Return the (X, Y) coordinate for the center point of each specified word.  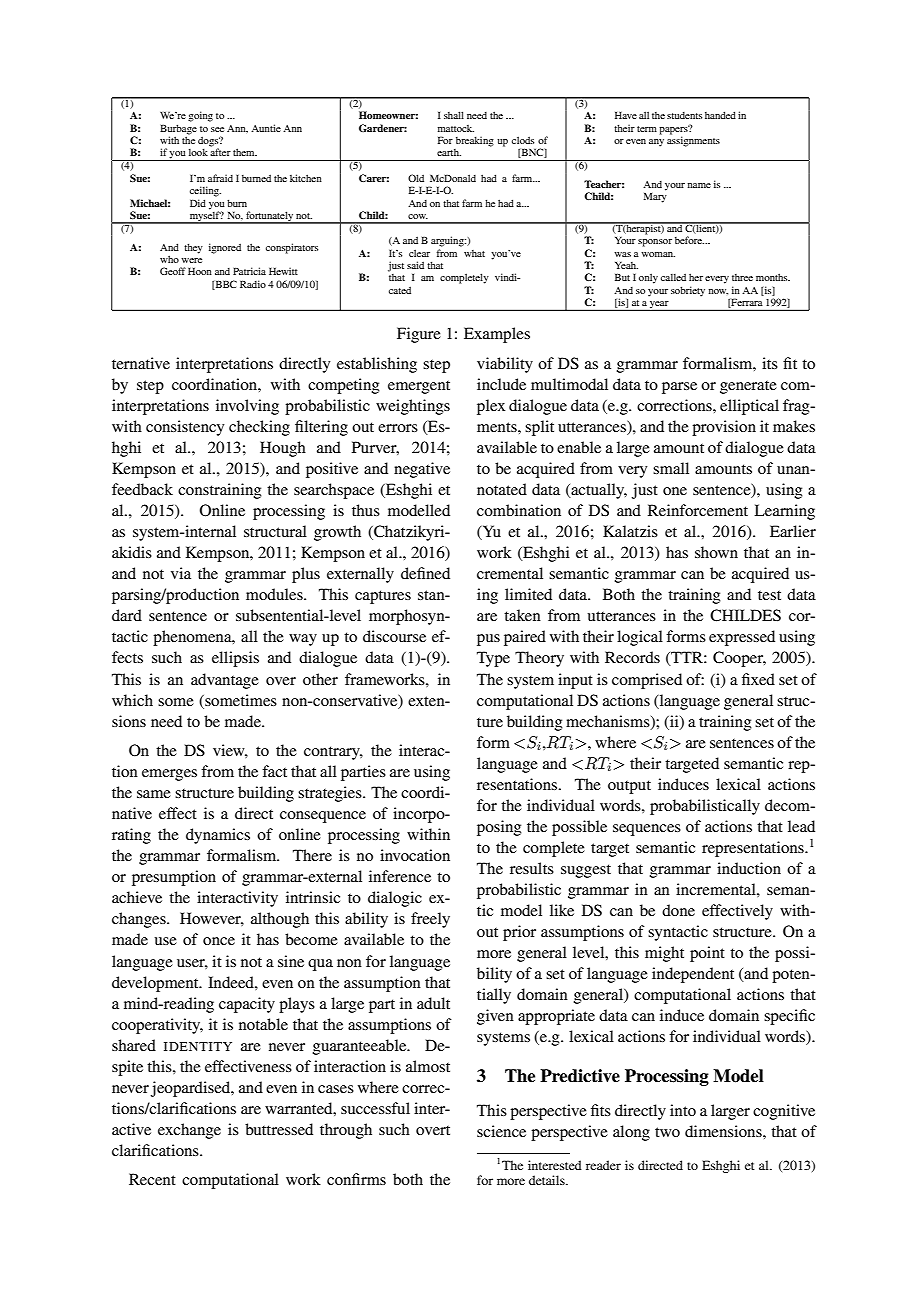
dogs (209, 142)
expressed (742, 638)
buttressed (279, 1129)
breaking (475, 141)
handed (720, 115)
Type (493, 659)
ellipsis (235, 659)
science (501, 1131)
